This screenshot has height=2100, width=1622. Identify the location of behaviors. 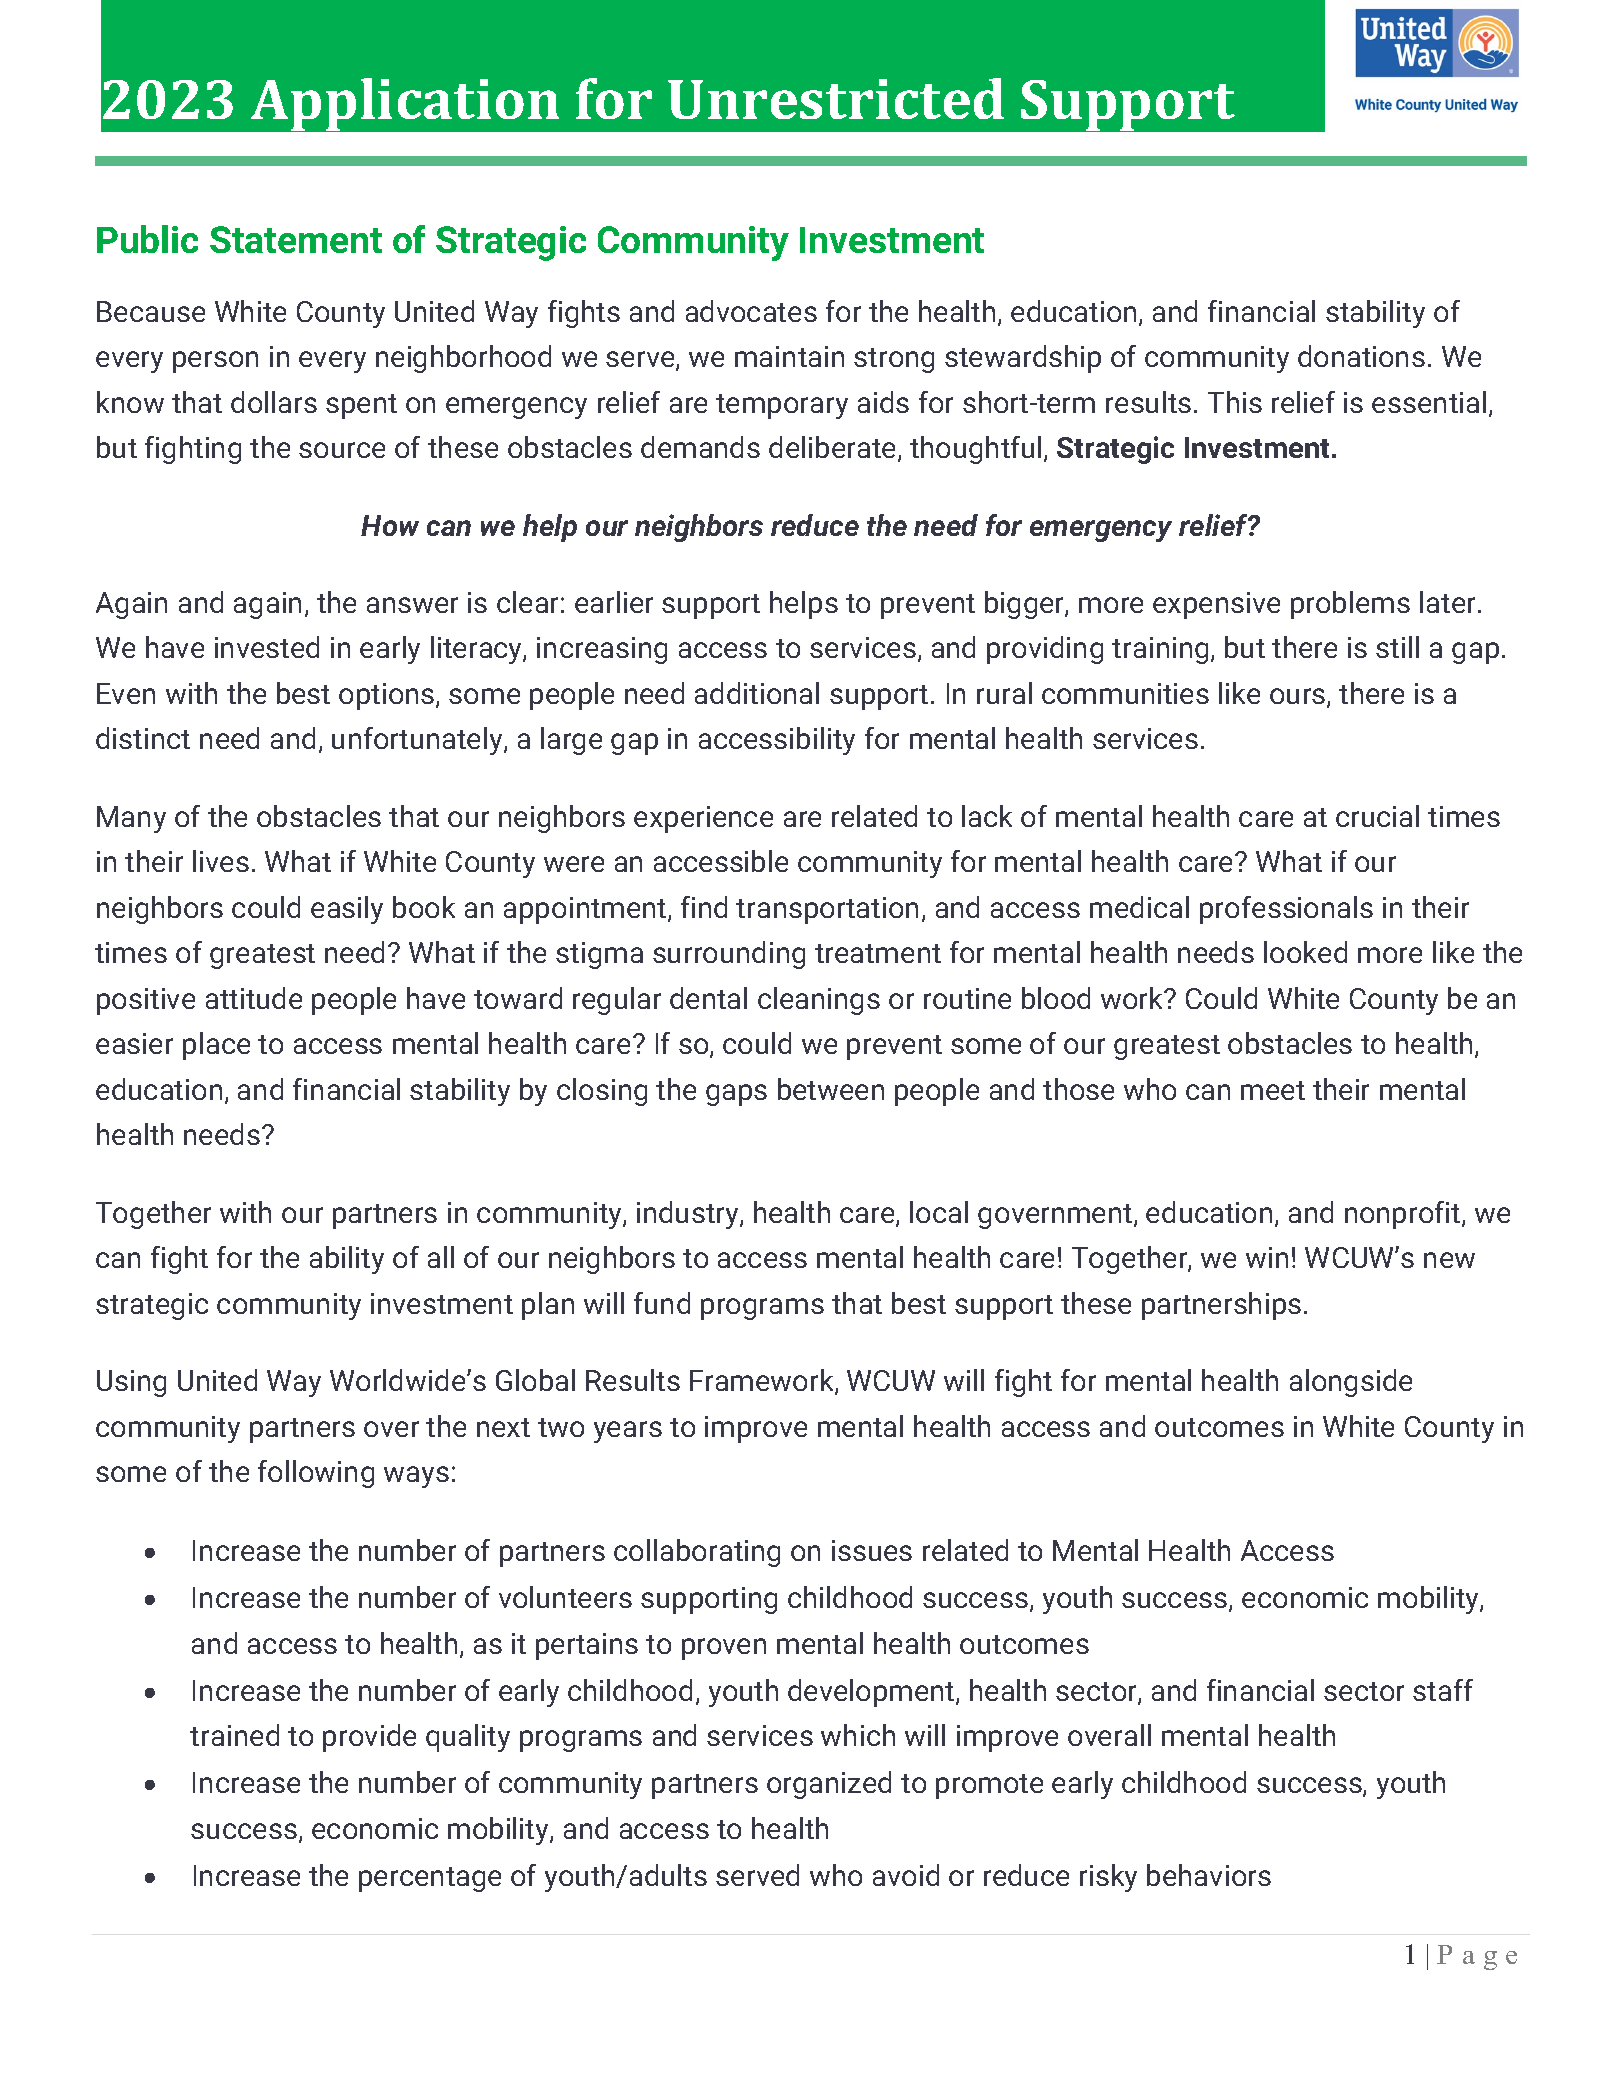
(1209, 1875).
